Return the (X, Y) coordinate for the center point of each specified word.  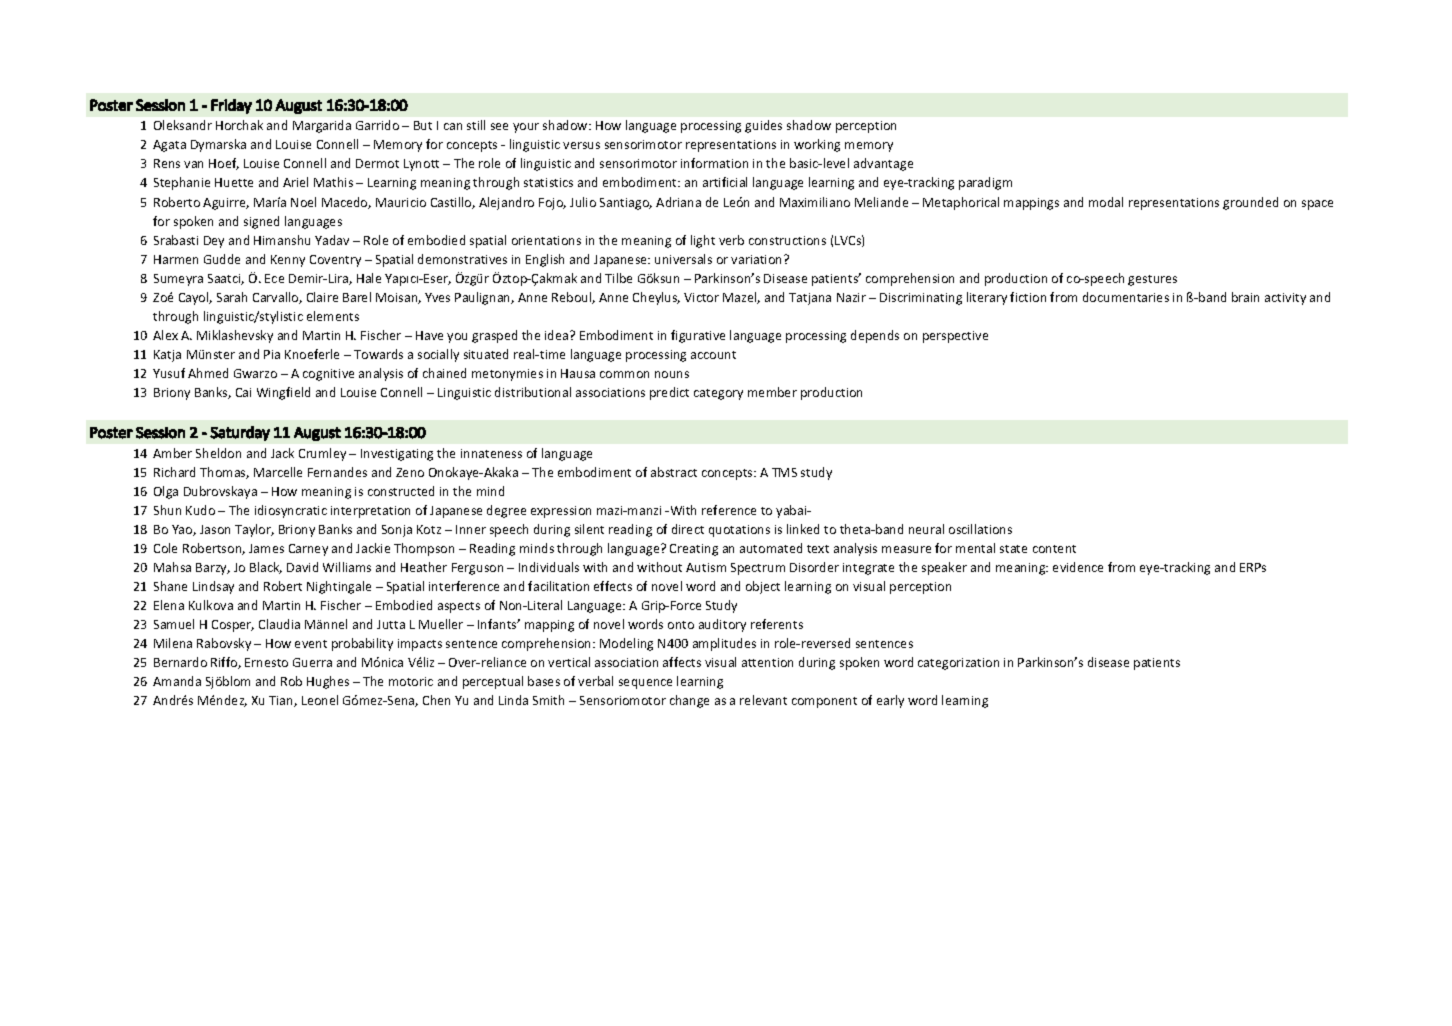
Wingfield (283, 393)
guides (763, 126)
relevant (763, 700)
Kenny (288, 261)
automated (771, 548)
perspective (955, 337)
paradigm (985, 183)
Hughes (328, 682)
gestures (1152, 280)
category (718, 394)
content (1054, 549)
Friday (231, 106)
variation (758, 259)
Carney (308, 550)
